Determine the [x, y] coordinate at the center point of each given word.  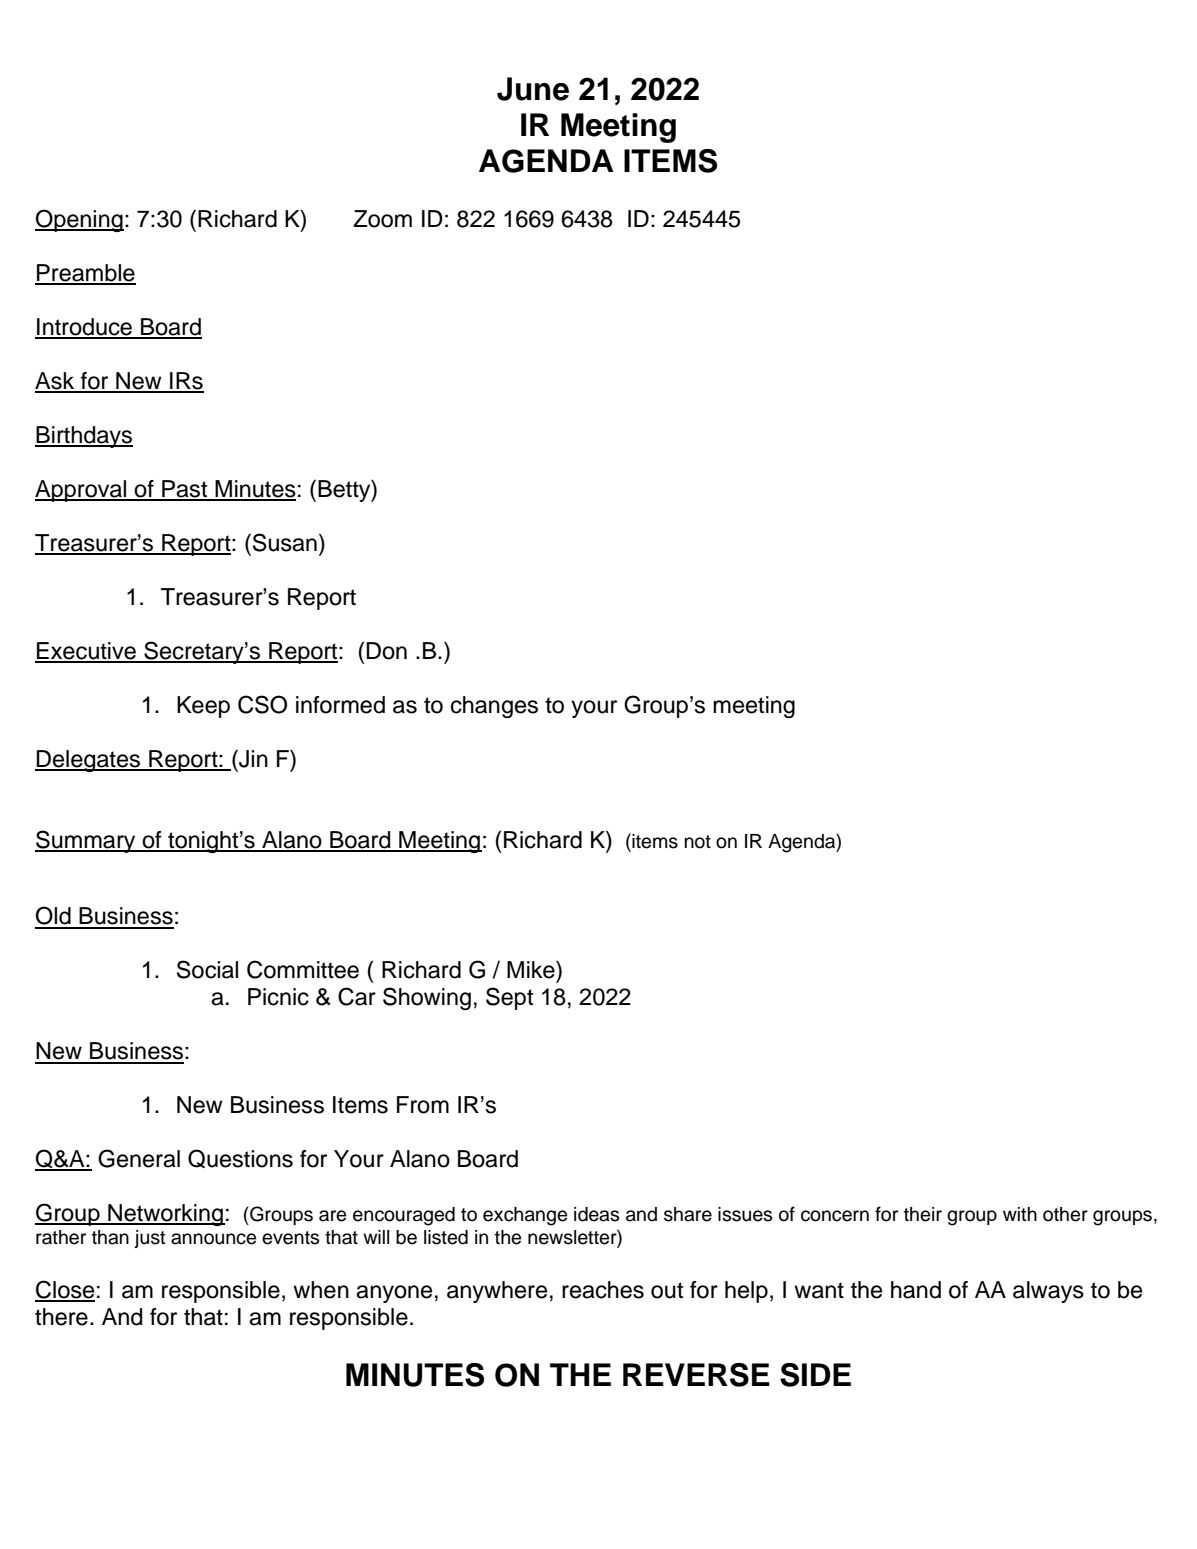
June [533, 89]
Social [207, 969]
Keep [203, 707]
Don [386, 651]
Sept [509, 998]
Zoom [382, 219]
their [923, 1214]
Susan [285, 542]
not [698, 842]
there [61, 1317]
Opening [79, 220]
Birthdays [84, 437]
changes [494, 707]
